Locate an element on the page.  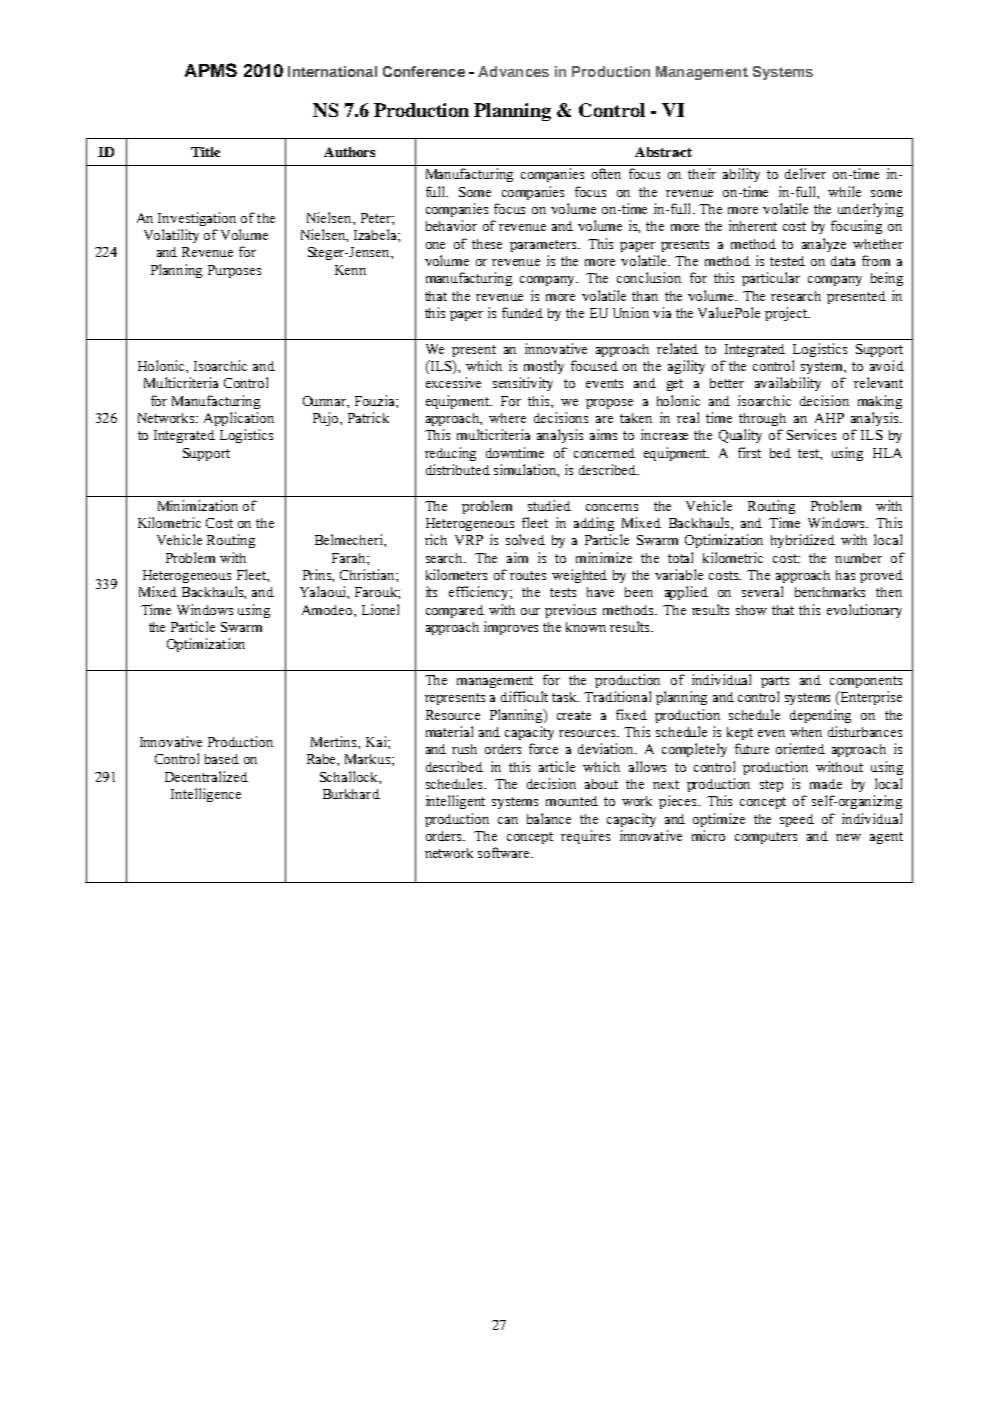
International is located at coordinates (332, 71).
